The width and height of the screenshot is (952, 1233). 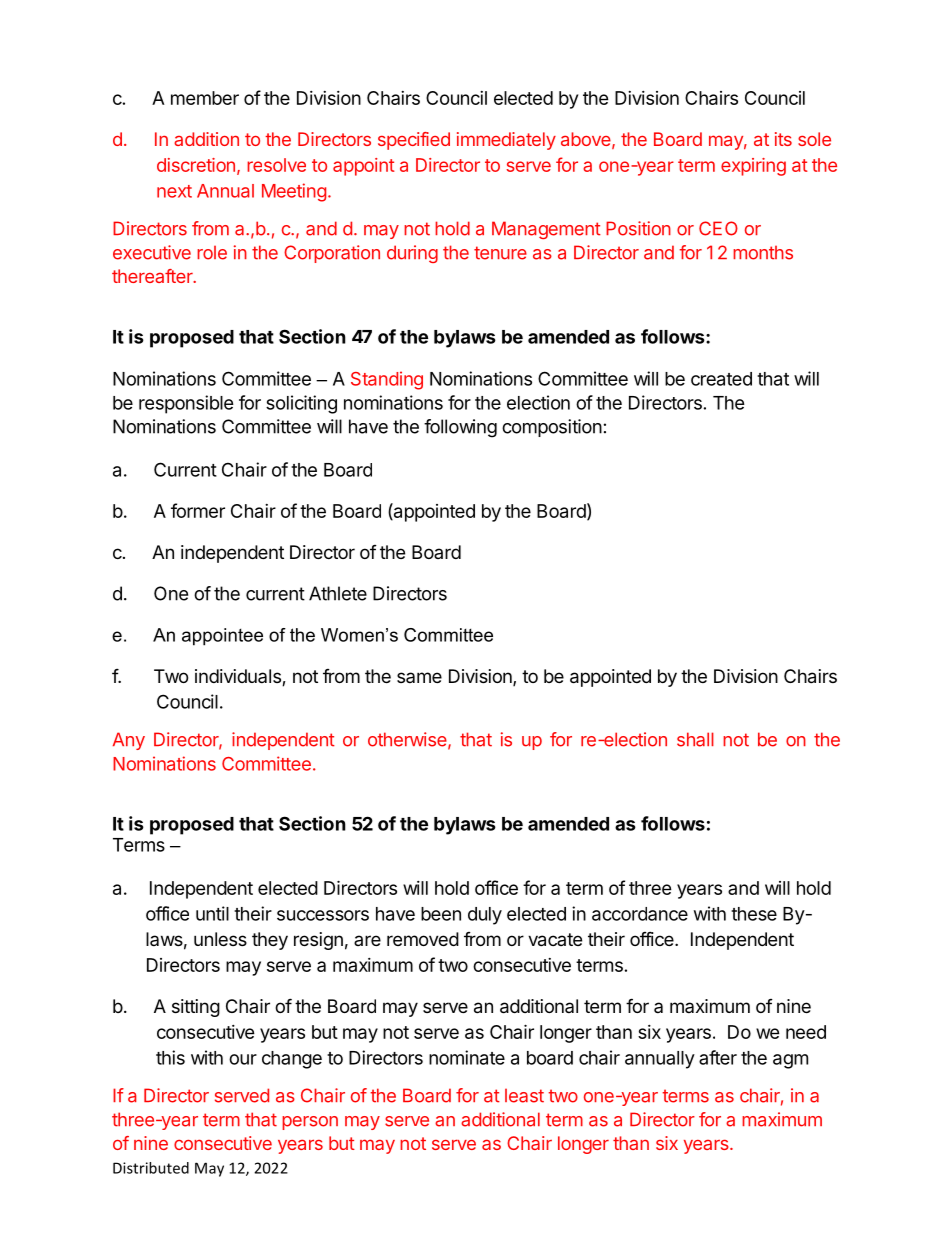 What do you see at coordinates (485, 916) in the screenshot?
I see `duly` at bounding box center [485, 916].
